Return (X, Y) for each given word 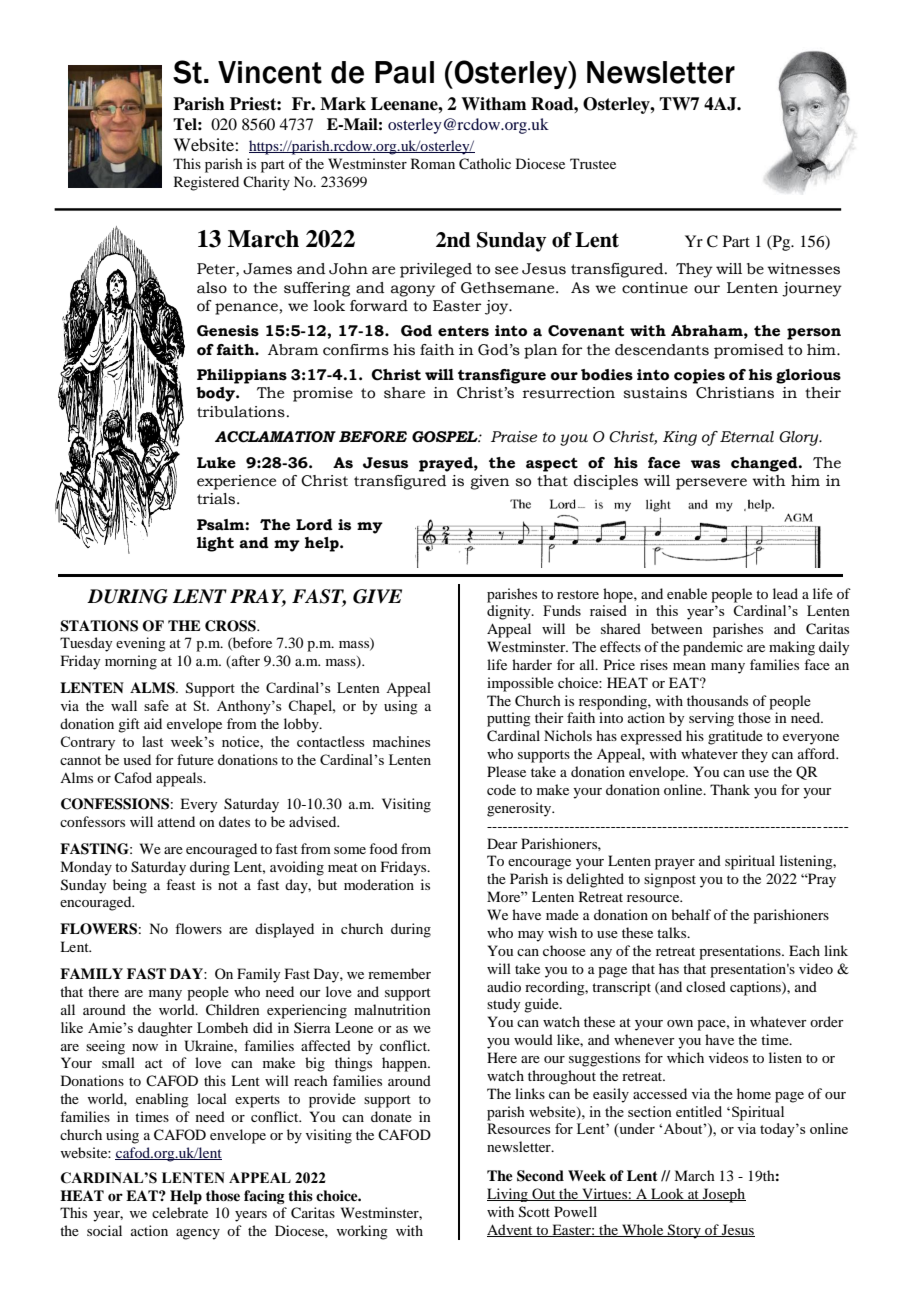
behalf (691, 914)
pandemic (713, 648)
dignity (510, 612)
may (531, 936)
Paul (404, 72)
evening (141, 644)
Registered (206, 183)
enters (463, 331)
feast (181, 884)
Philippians (242, 376)
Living (508, 1195)
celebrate (180, 1212)
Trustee (593, 163)
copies (699, 376)
